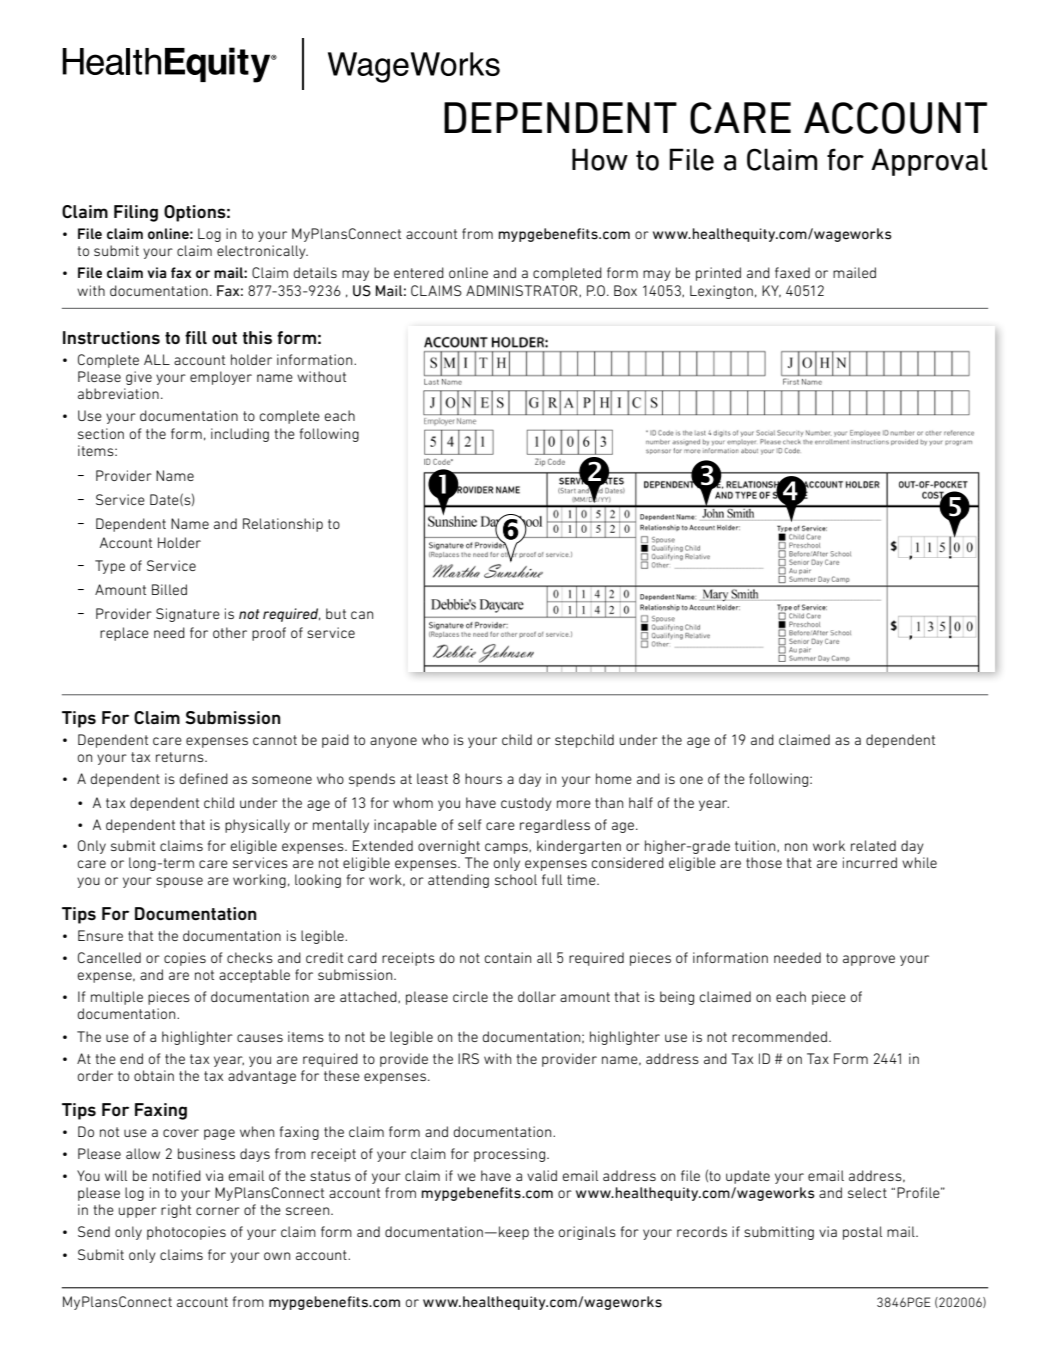  What do you see at coordinates (873, 845) in the screenshot?
I see `related` at bounding box center [873, 845].
